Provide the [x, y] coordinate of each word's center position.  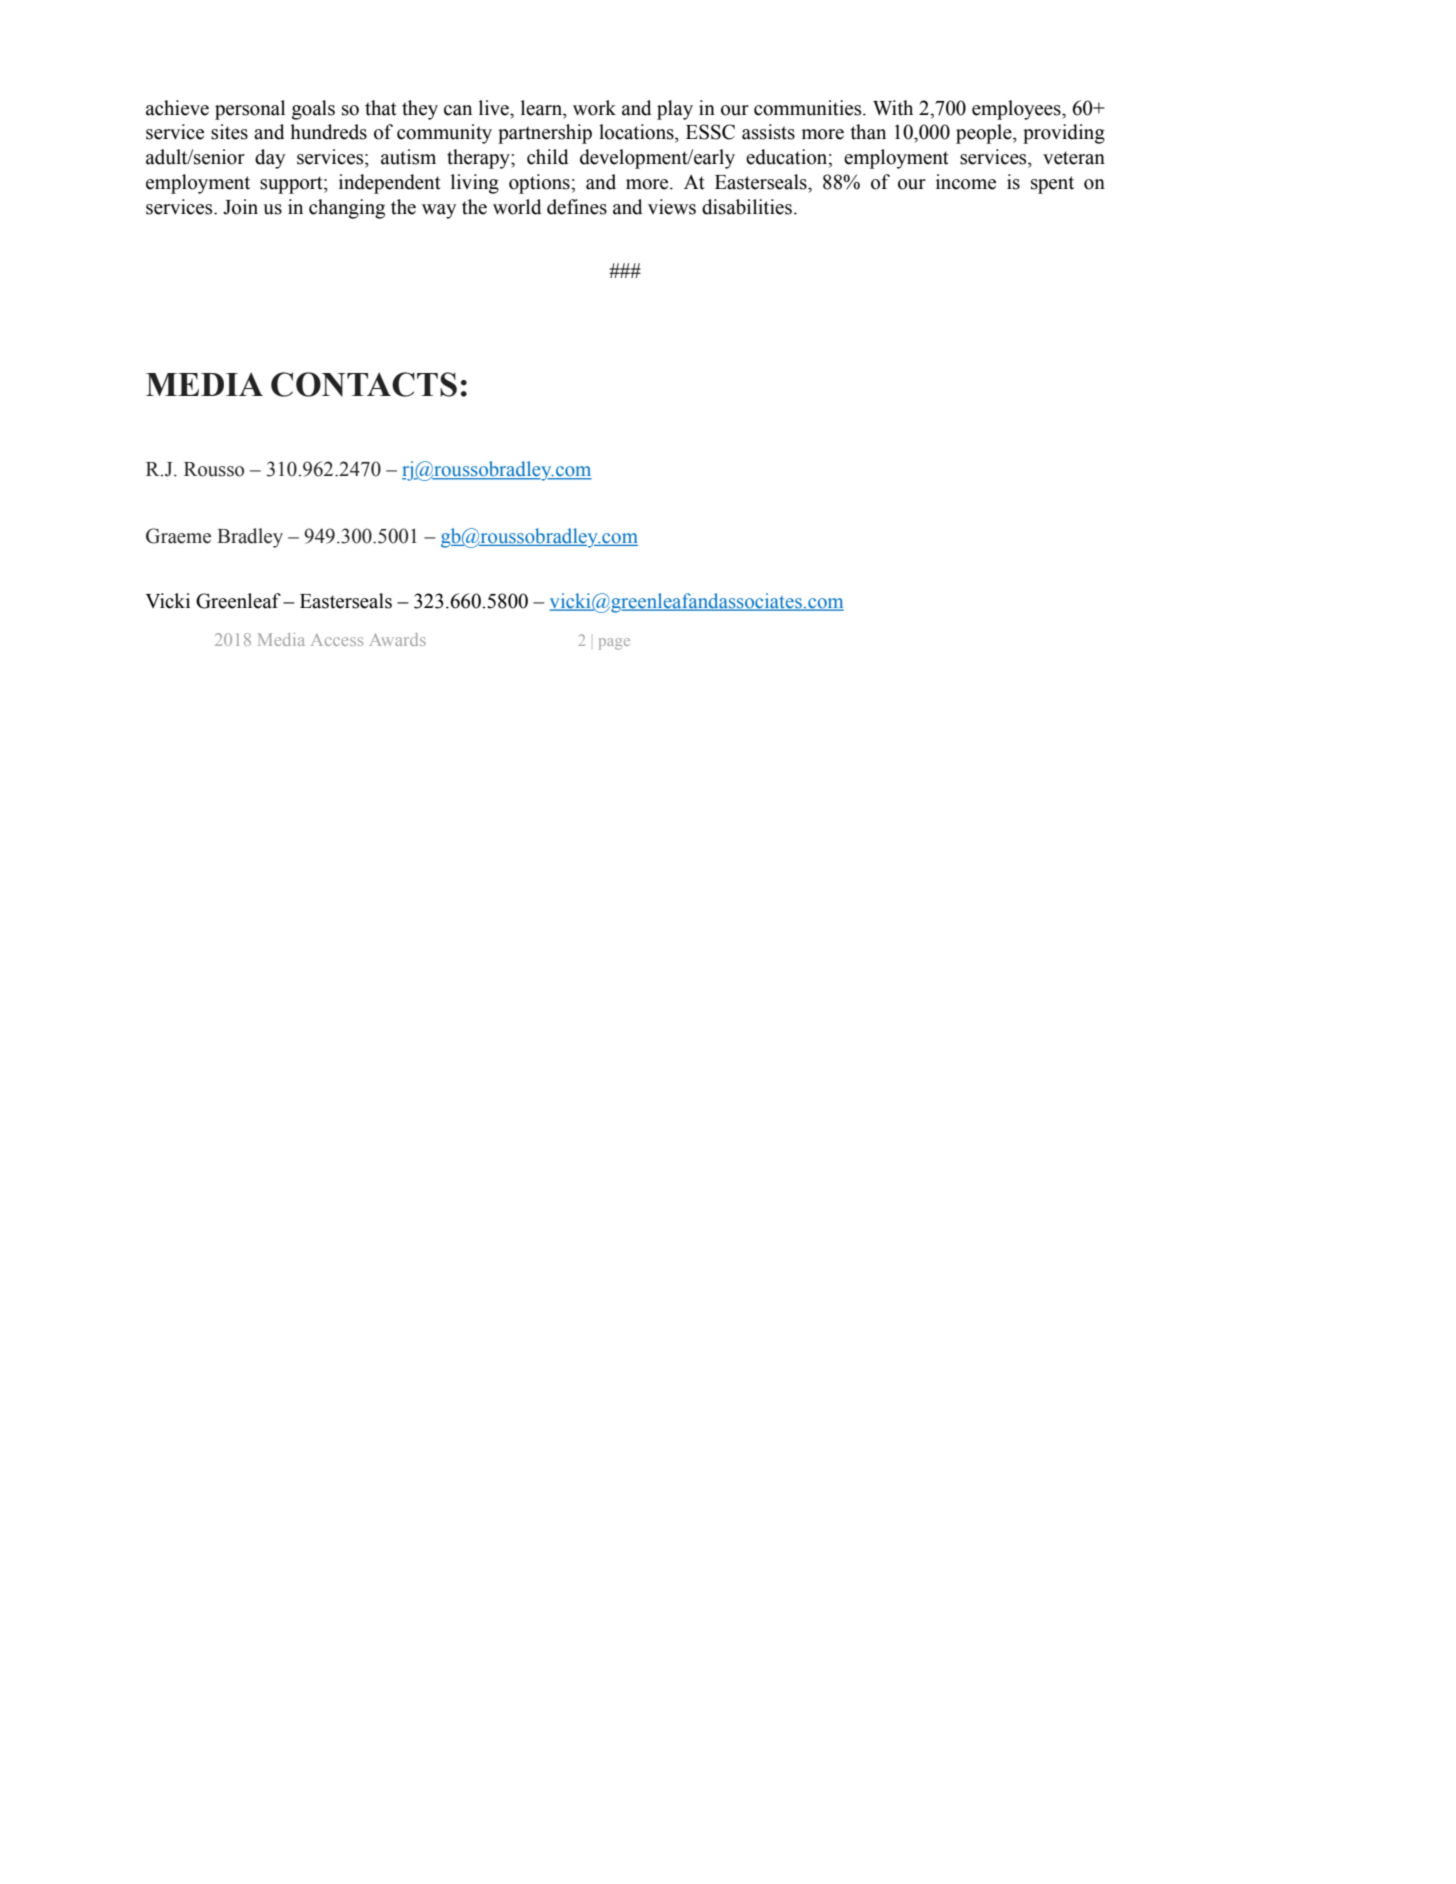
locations [637, 132]
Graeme [178, 536]
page [614, 644]
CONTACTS [364, 384]
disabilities [747, 207]
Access [337, 639]
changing [347, 209]
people [985, 134]
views [672, 207]
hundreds [328, 132]
